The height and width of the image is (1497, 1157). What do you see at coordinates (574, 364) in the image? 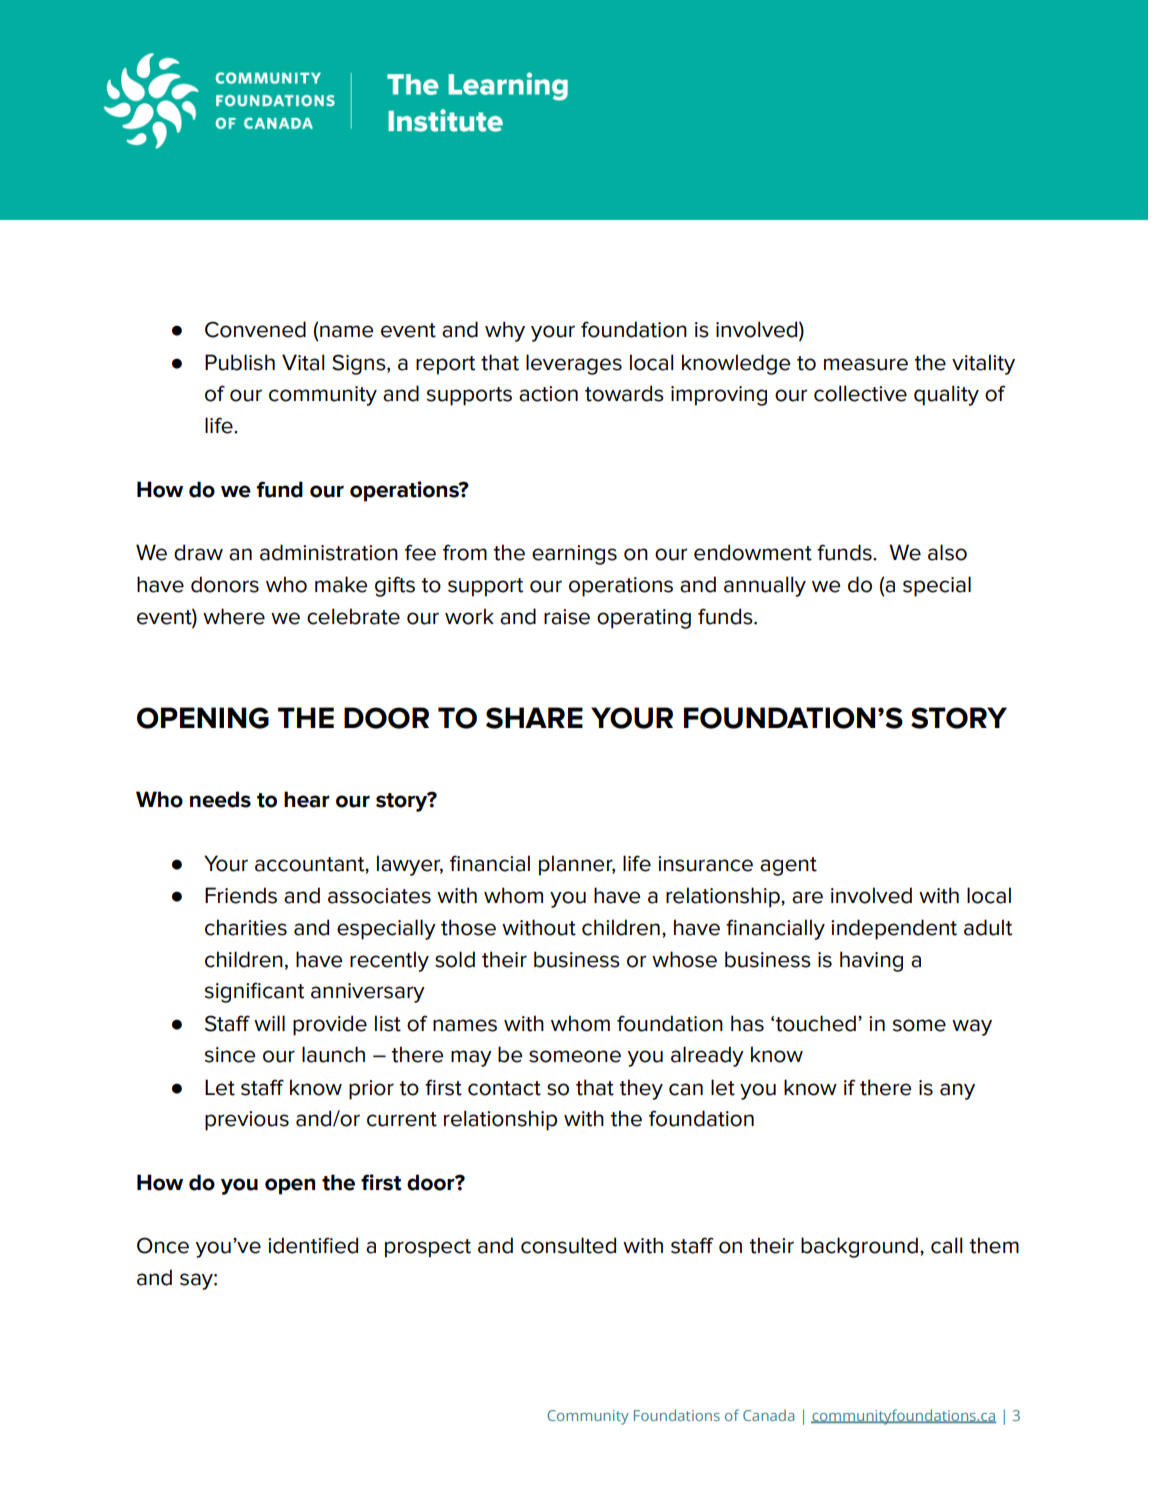
I see `leverages` at bounding box center [574, 364].
